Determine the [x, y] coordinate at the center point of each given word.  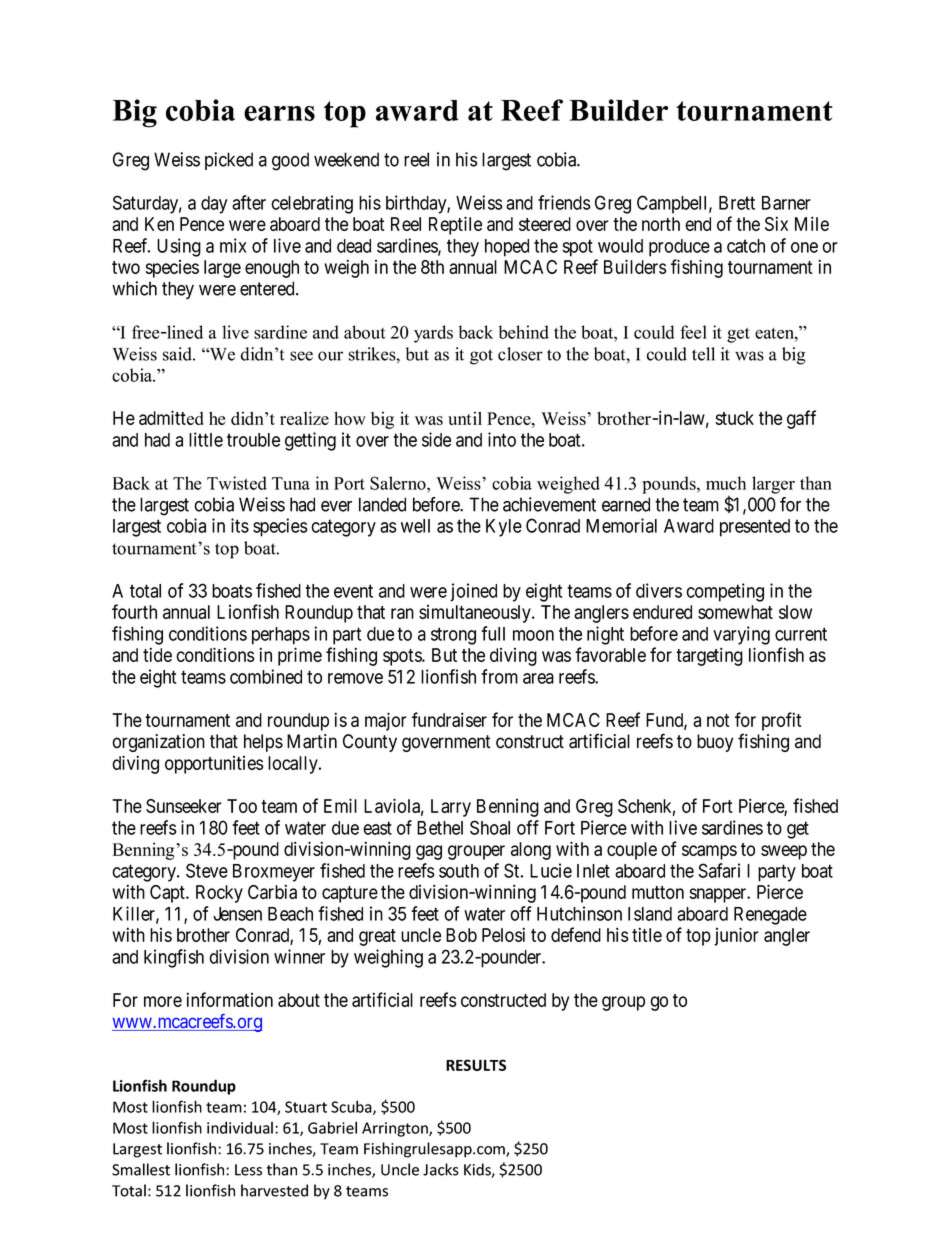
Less [248, 1170]
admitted [171, 417]
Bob [461, 935]
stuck [735, 418]
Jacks [441, 1169]
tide [157, 654]
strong [453, 636]
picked [229, 161]
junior [736, 936]
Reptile [455, 225]
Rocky [219, 894]
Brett [737, 203]
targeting [709, 656]
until [465, 418]
